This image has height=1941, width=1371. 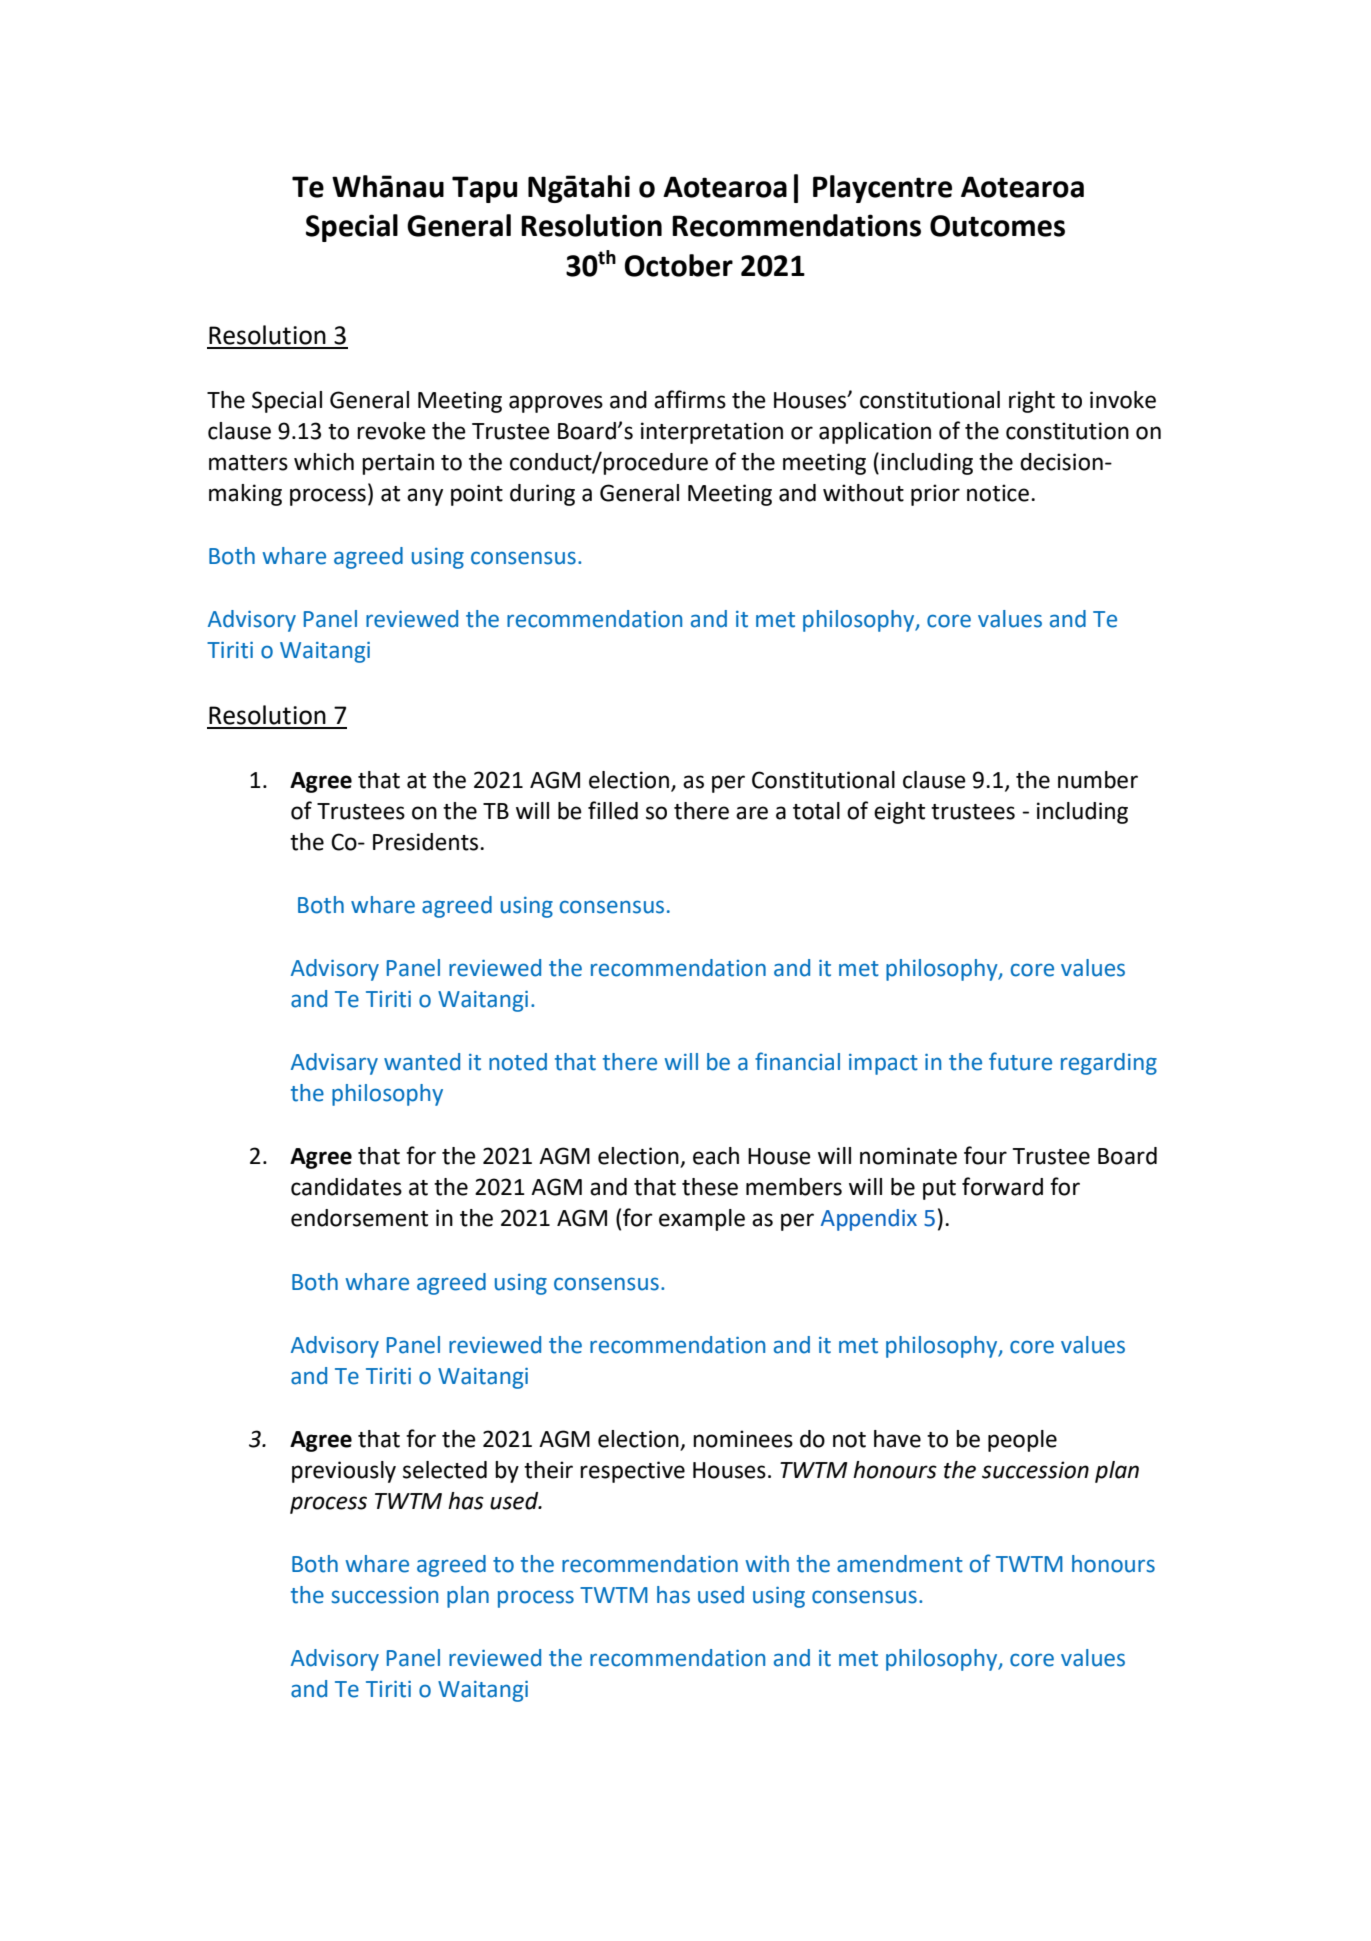 I want to click on eight, so click(x=899, y=813).
